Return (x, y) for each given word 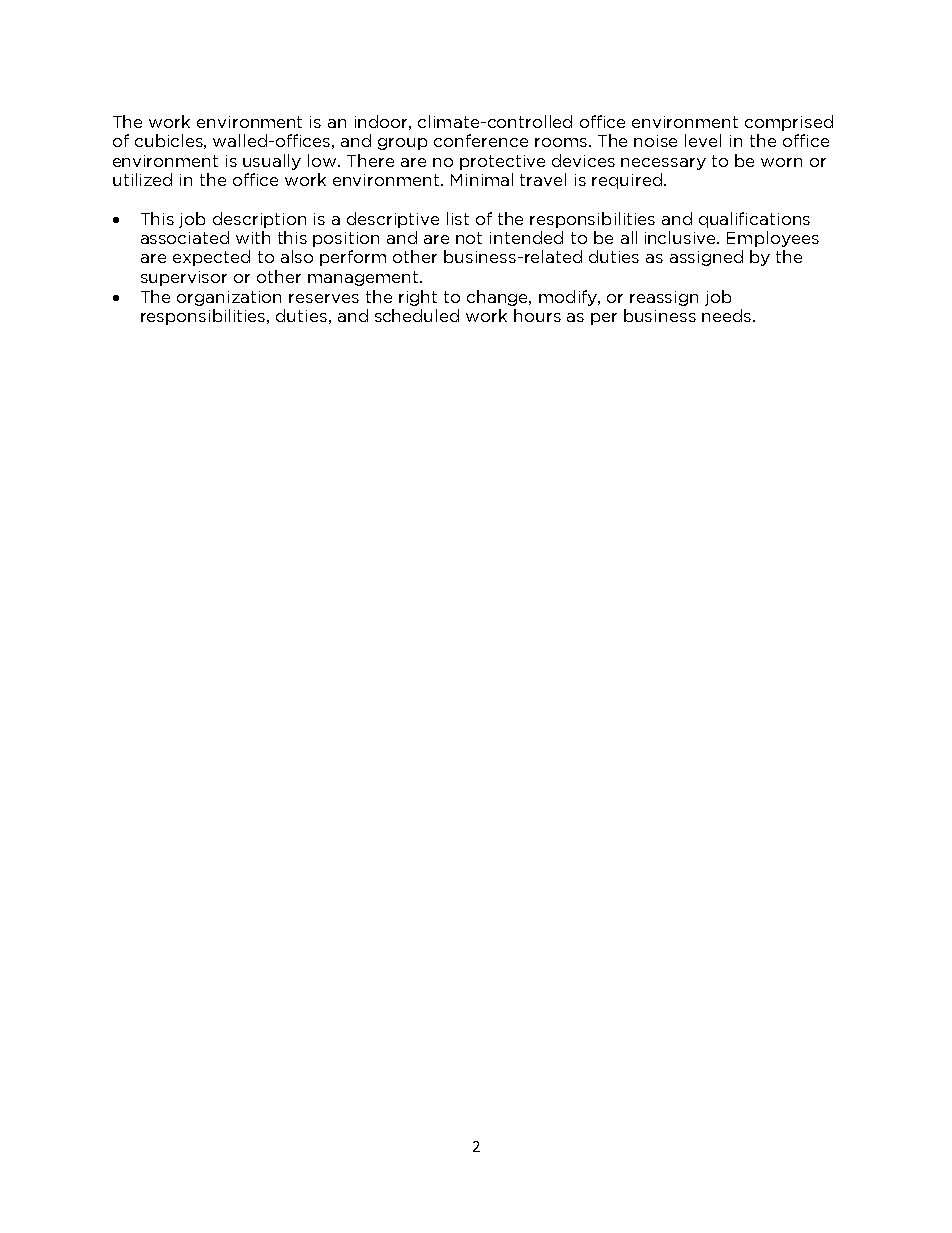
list (458, 218)
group (402, 144)
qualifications (754, 220)
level (703, 140)
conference (481, 140)
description (259, 220)
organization (229, 298)
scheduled (417, 315)
